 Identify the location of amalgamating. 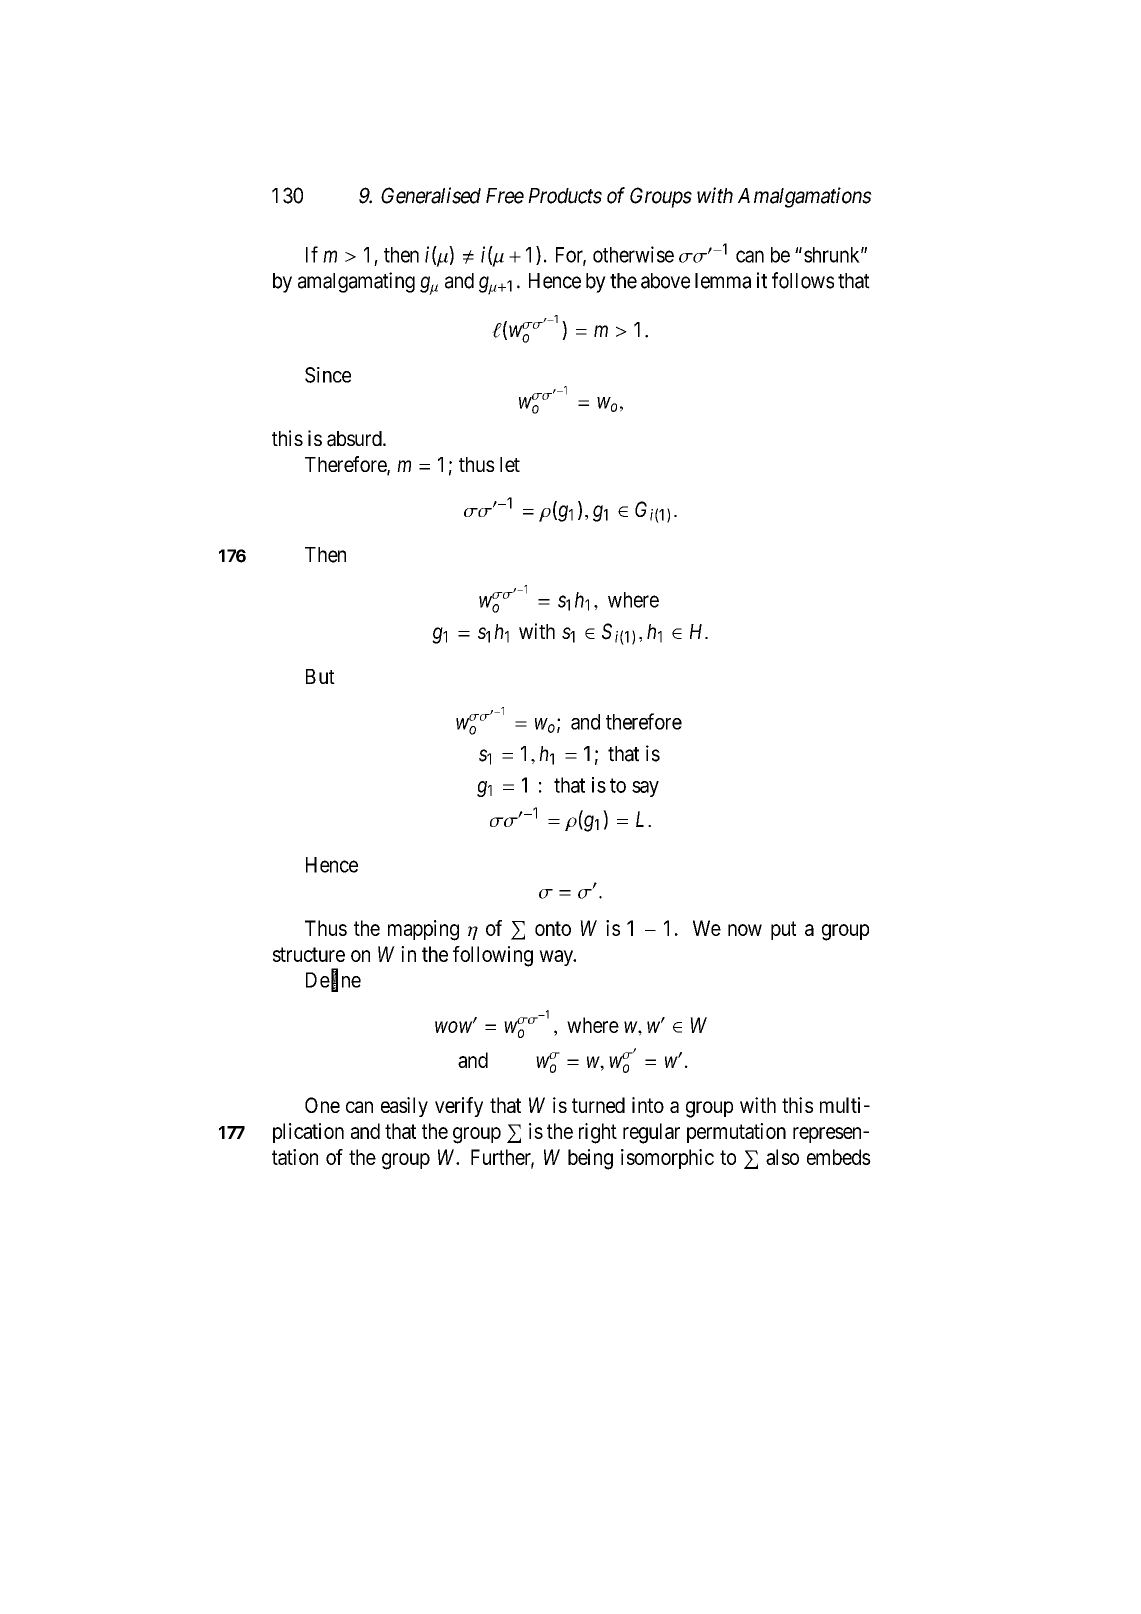
(356, 282).
